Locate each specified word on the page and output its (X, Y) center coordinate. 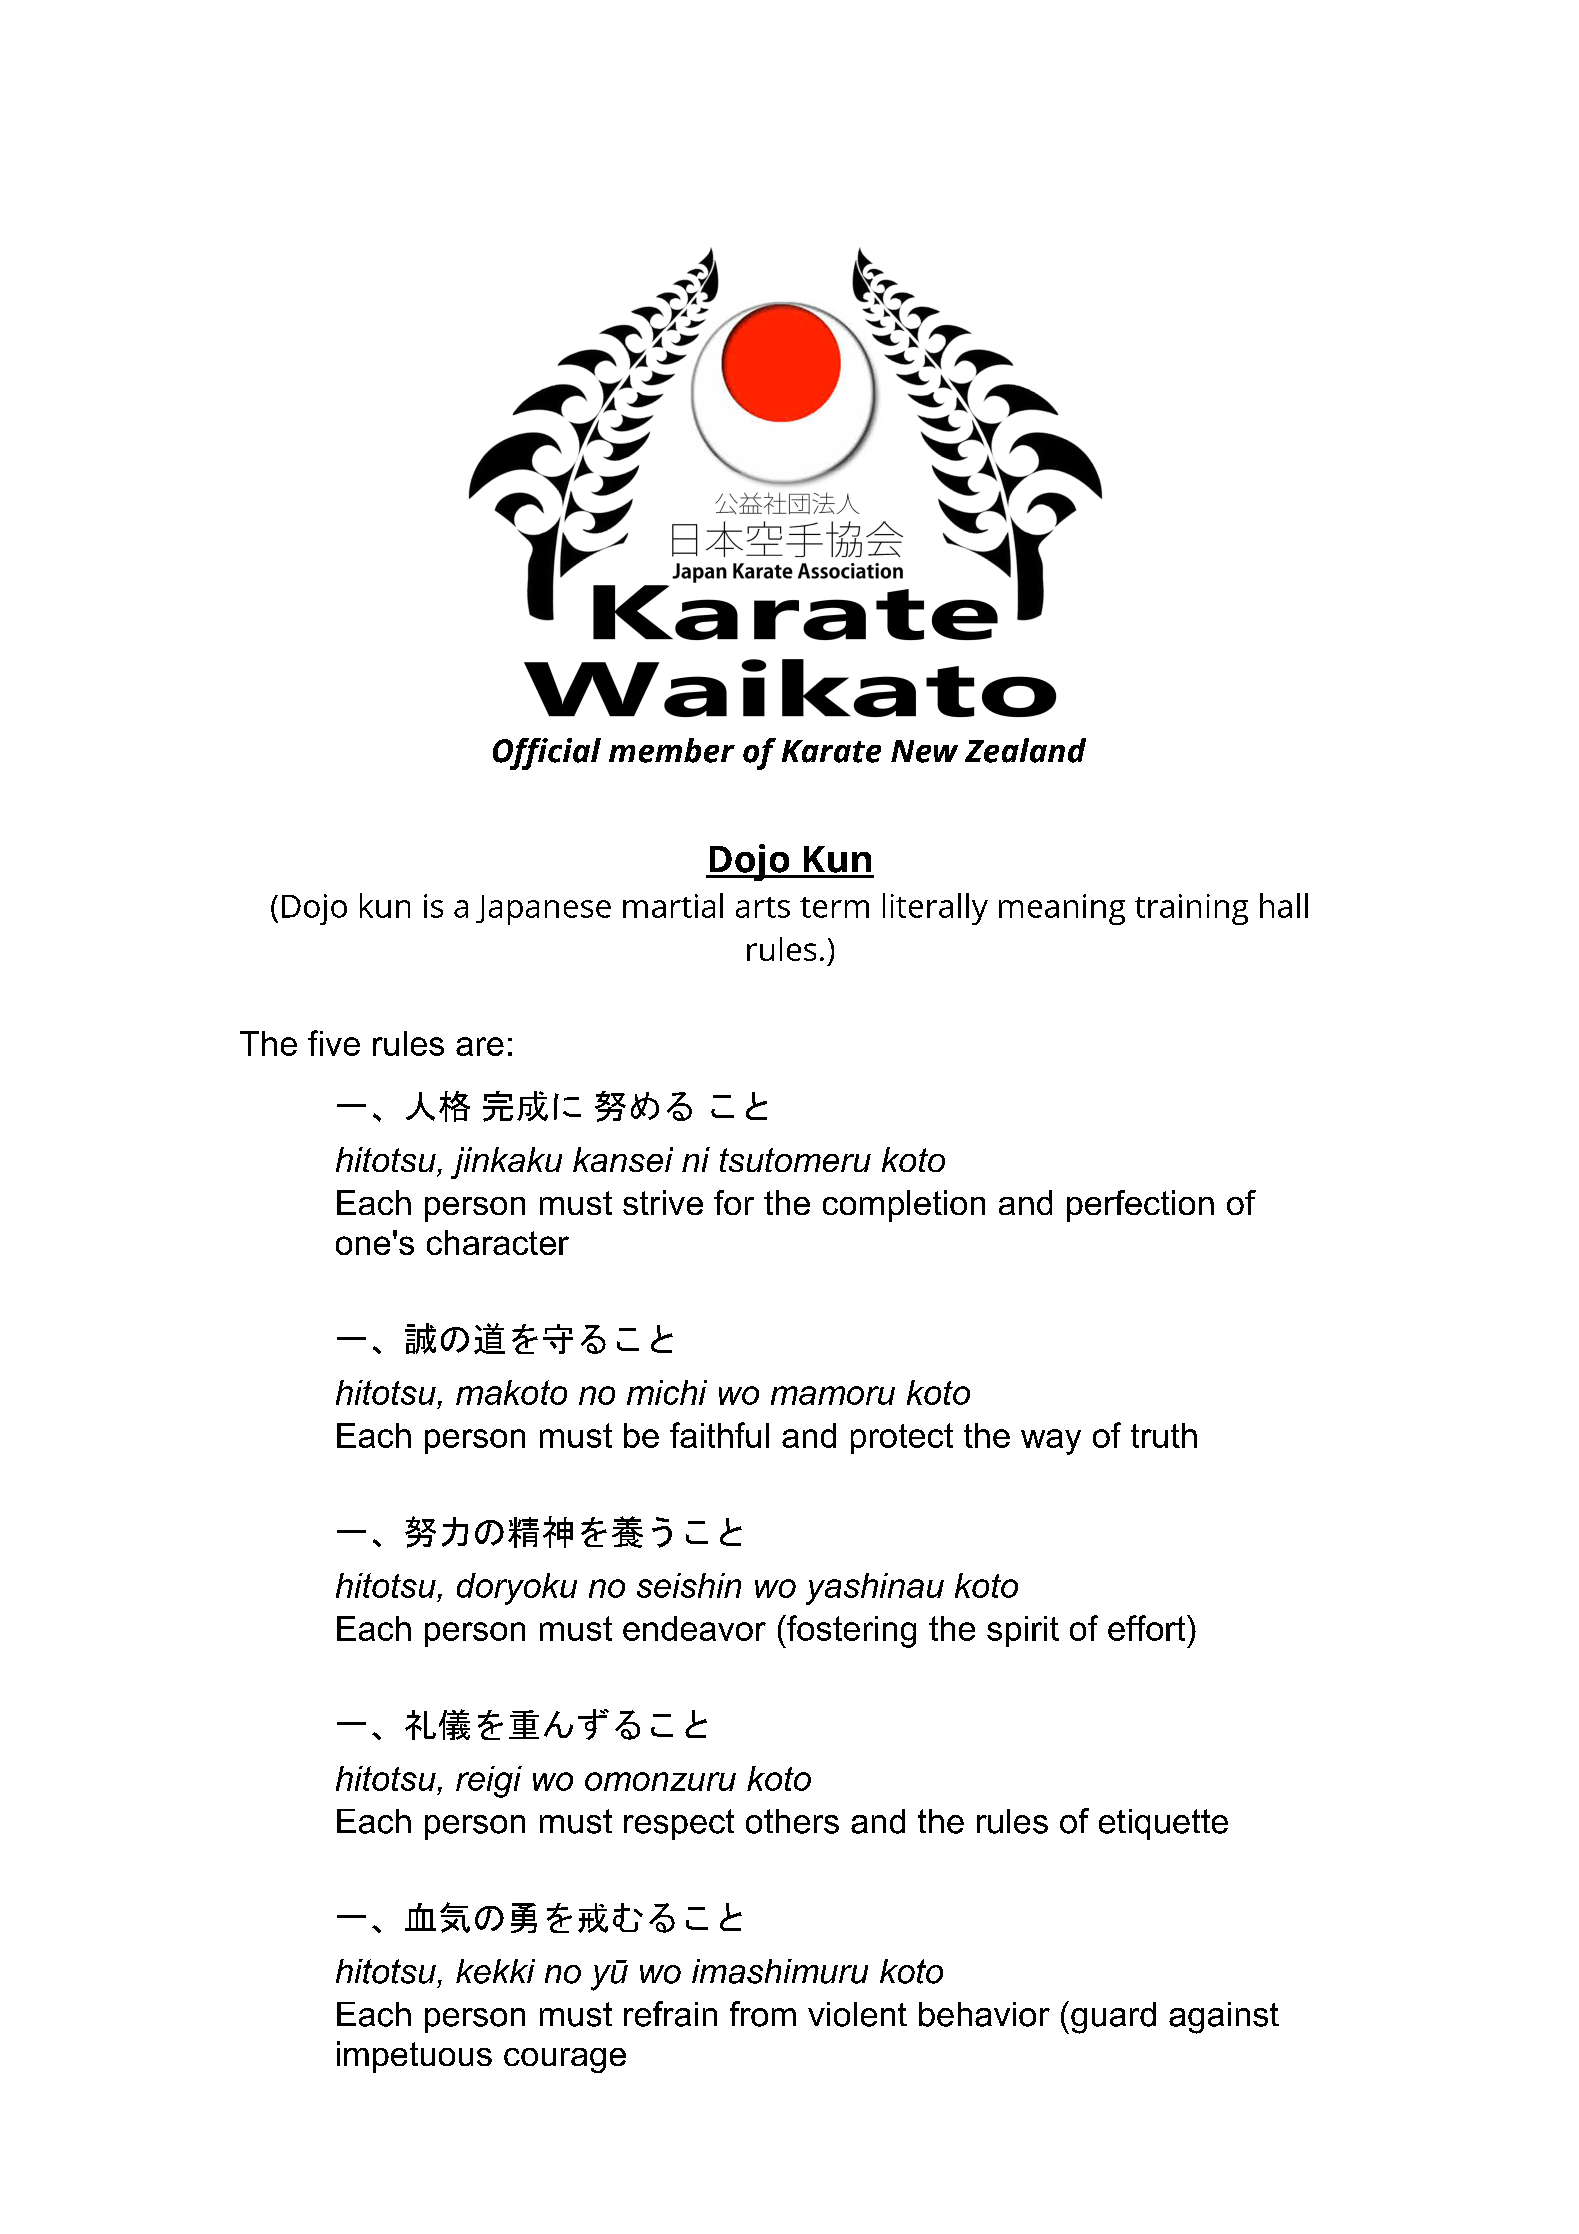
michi (667, 1392)
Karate (831, 751)
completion (904, 1206)
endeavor (694, 1628)
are (480, 1046)
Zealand (1025, 750)
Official (547, 754)
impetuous (414, 2057)
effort (1148, 1628)
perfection (1140, 1206)
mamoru (833, 1395)
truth (1164, 1435)
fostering (850, 1631)
